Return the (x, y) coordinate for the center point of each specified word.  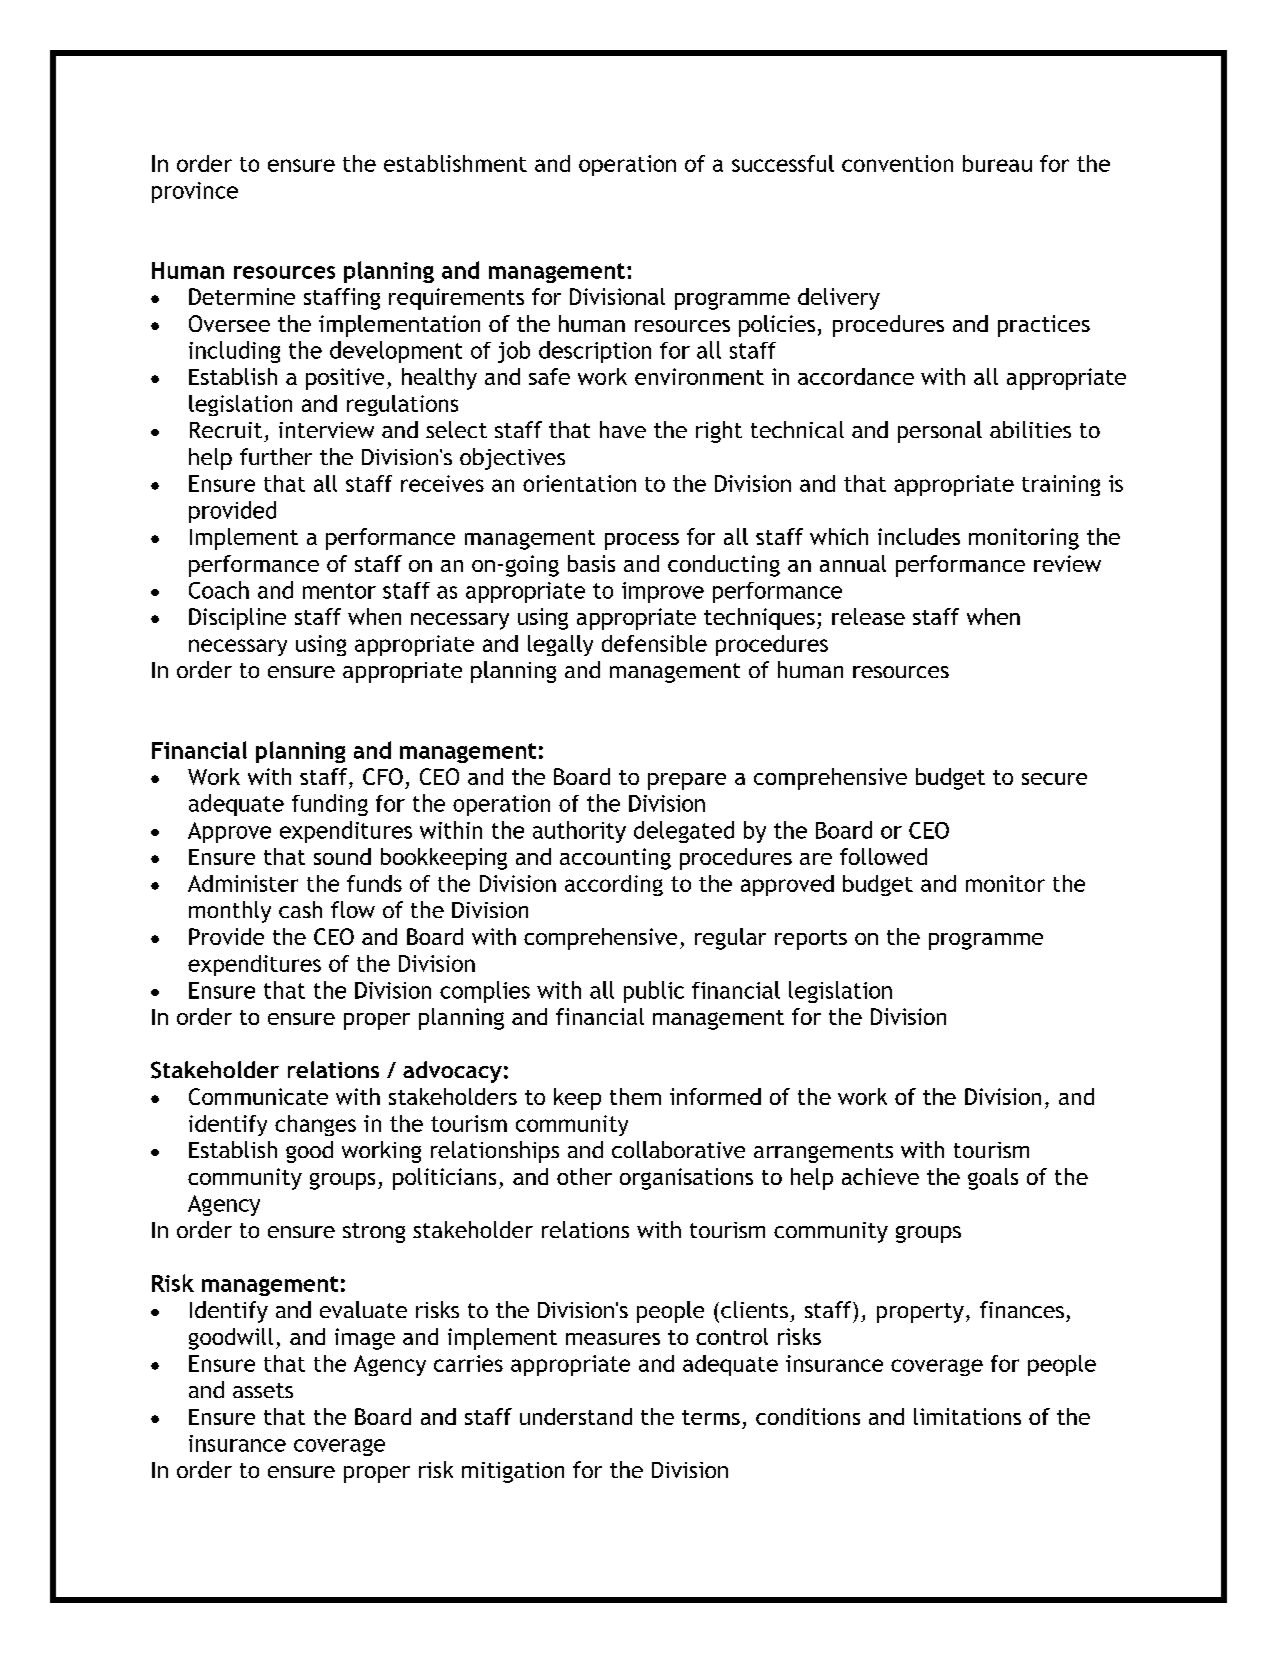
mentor (339, 591)
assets (263, 1390)
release (868, 616)
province (195, 192)
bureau (997, 163)
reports (811, 940)
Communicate (258, 1096)
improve (663, 592)
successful (783, 163)
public (654, 992)
